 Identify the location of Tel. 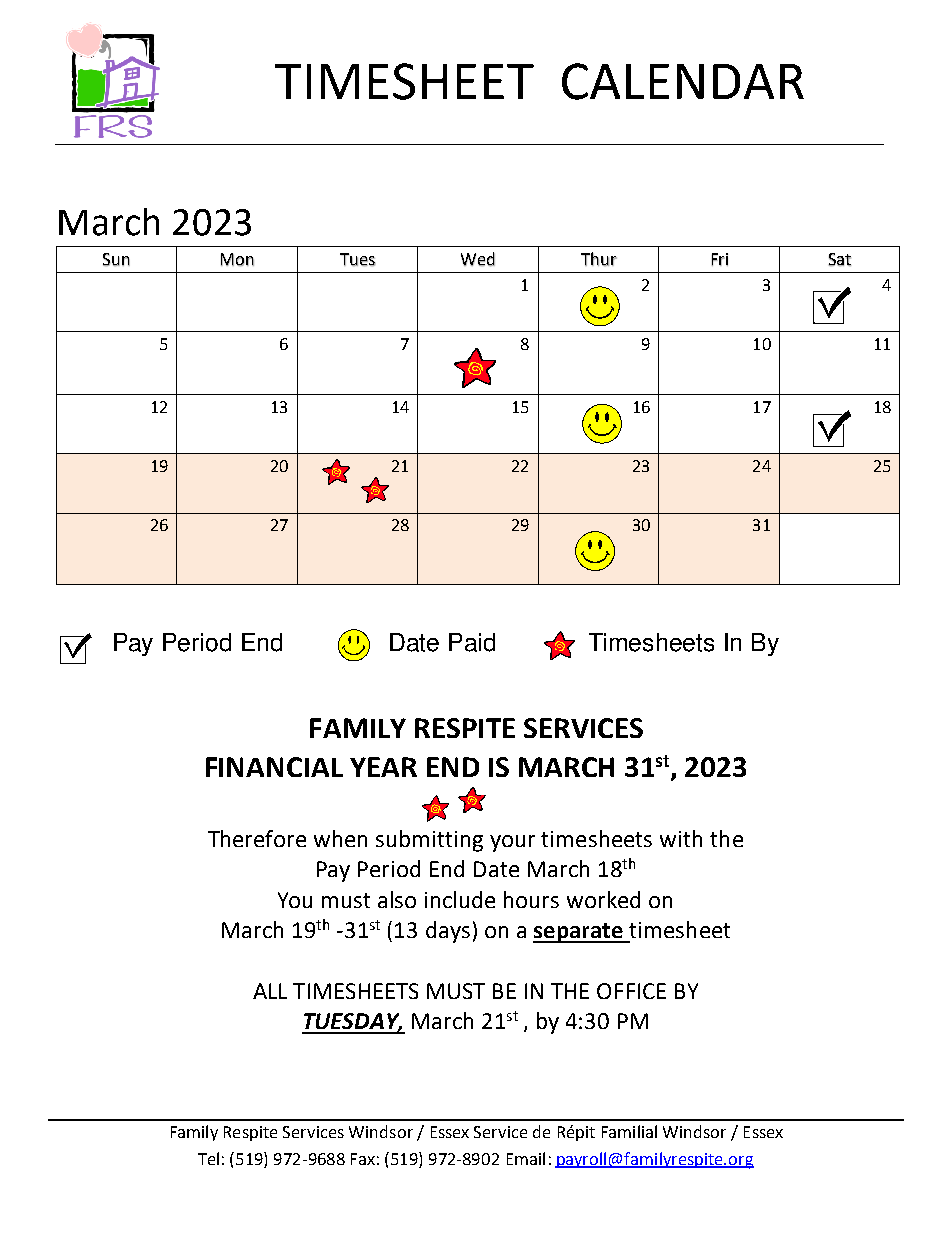
(208, 1158).
